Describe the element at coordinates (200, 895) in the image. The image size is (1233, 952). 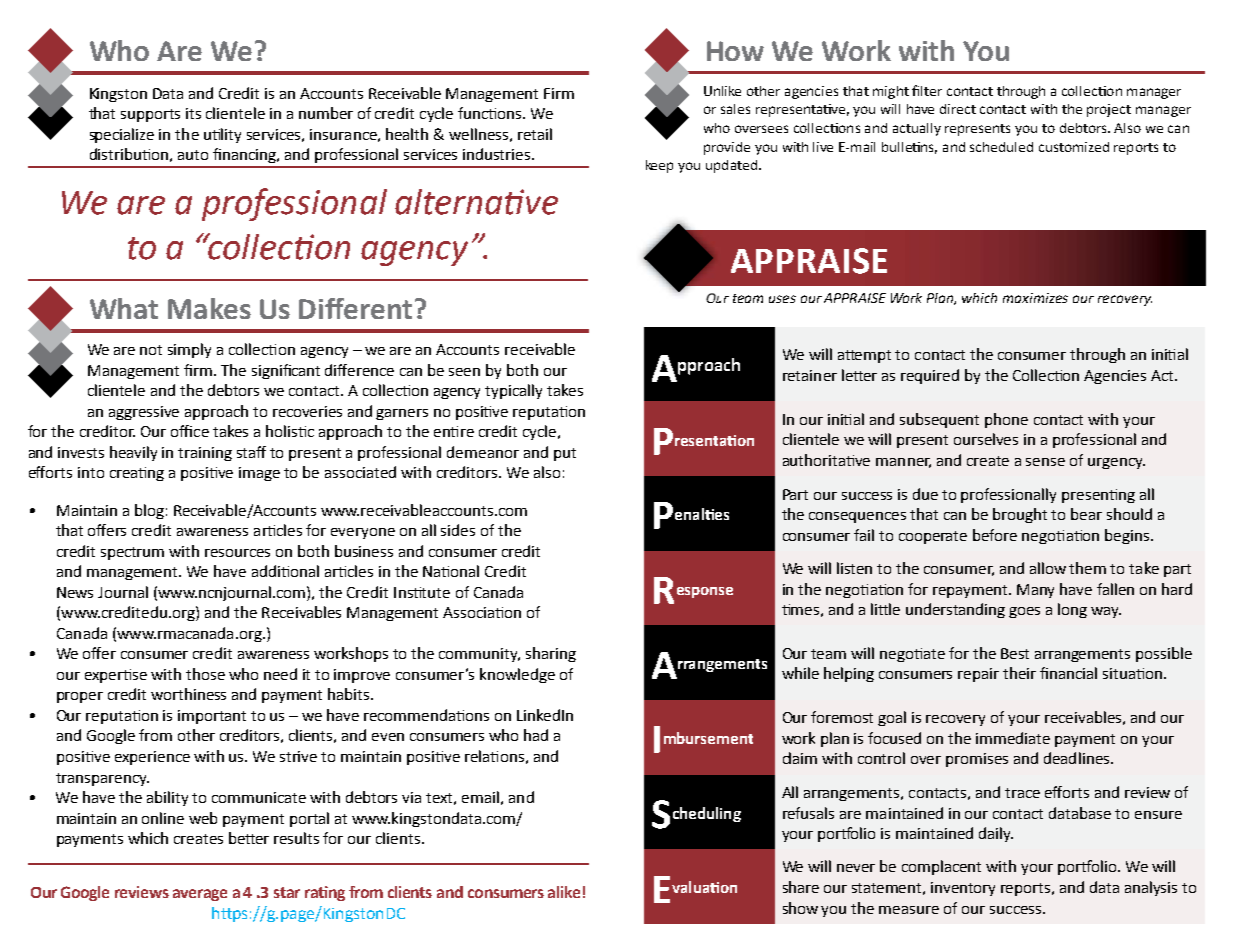
I see `average` at that location.
